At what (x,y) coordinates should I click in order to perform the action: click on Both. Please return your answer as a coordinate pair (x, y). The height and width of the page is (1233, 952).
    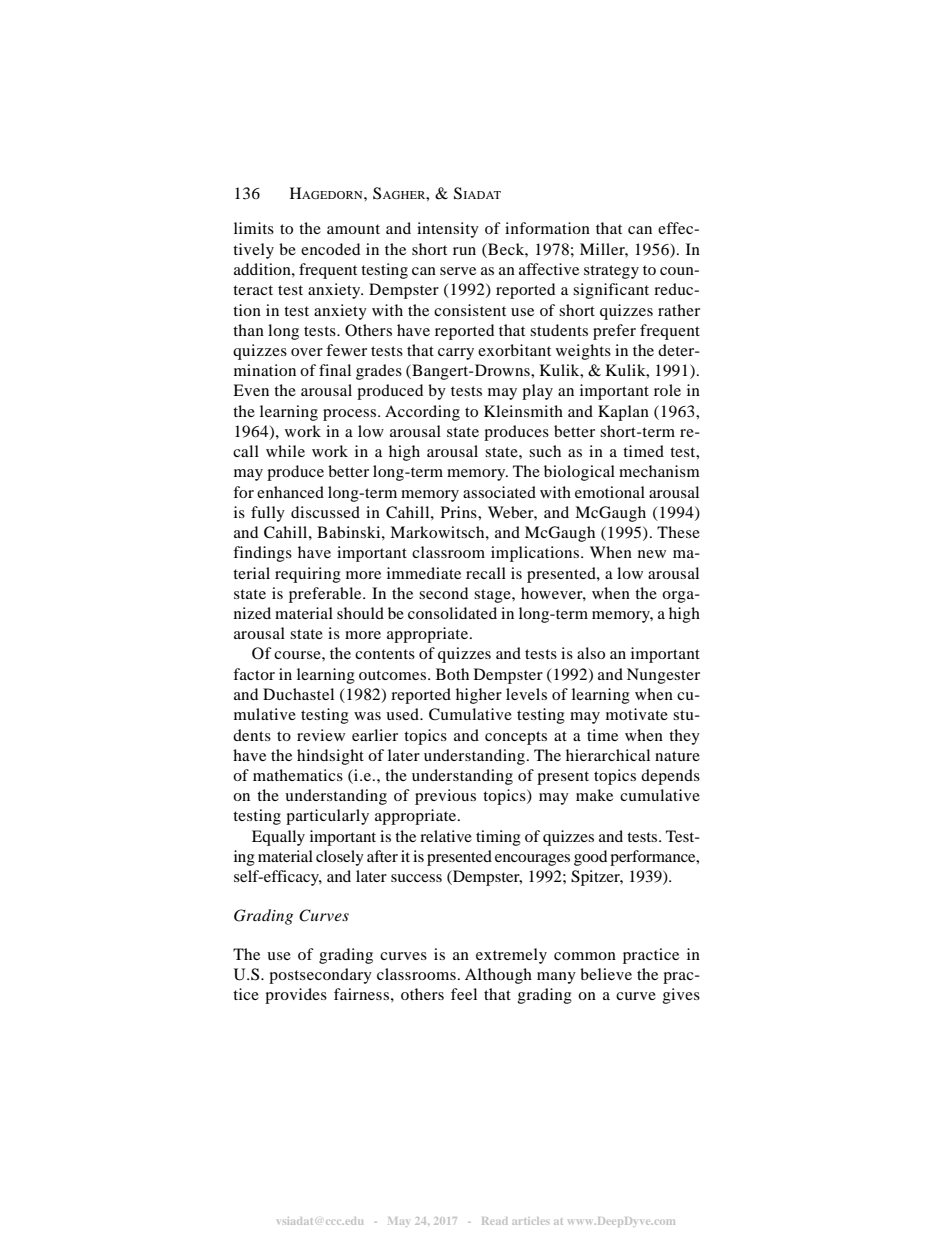
    Looking at the image, I should click on (452, 674).
